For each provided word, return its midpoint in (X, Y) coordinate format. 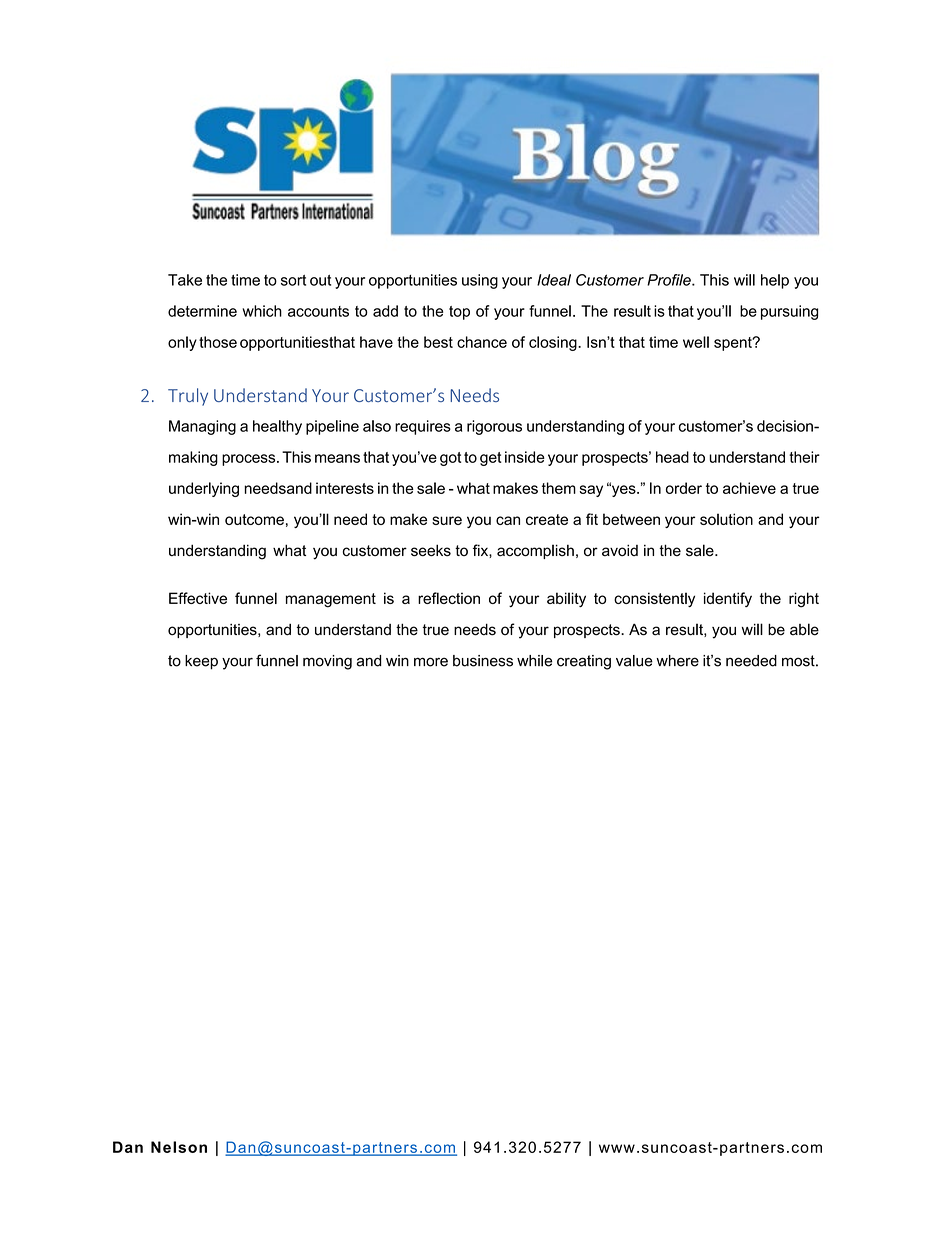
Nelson (179, 1147)
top (459, 313)
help (775, 281)
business (483, 661)
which (262, 311)
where (677, 661)
